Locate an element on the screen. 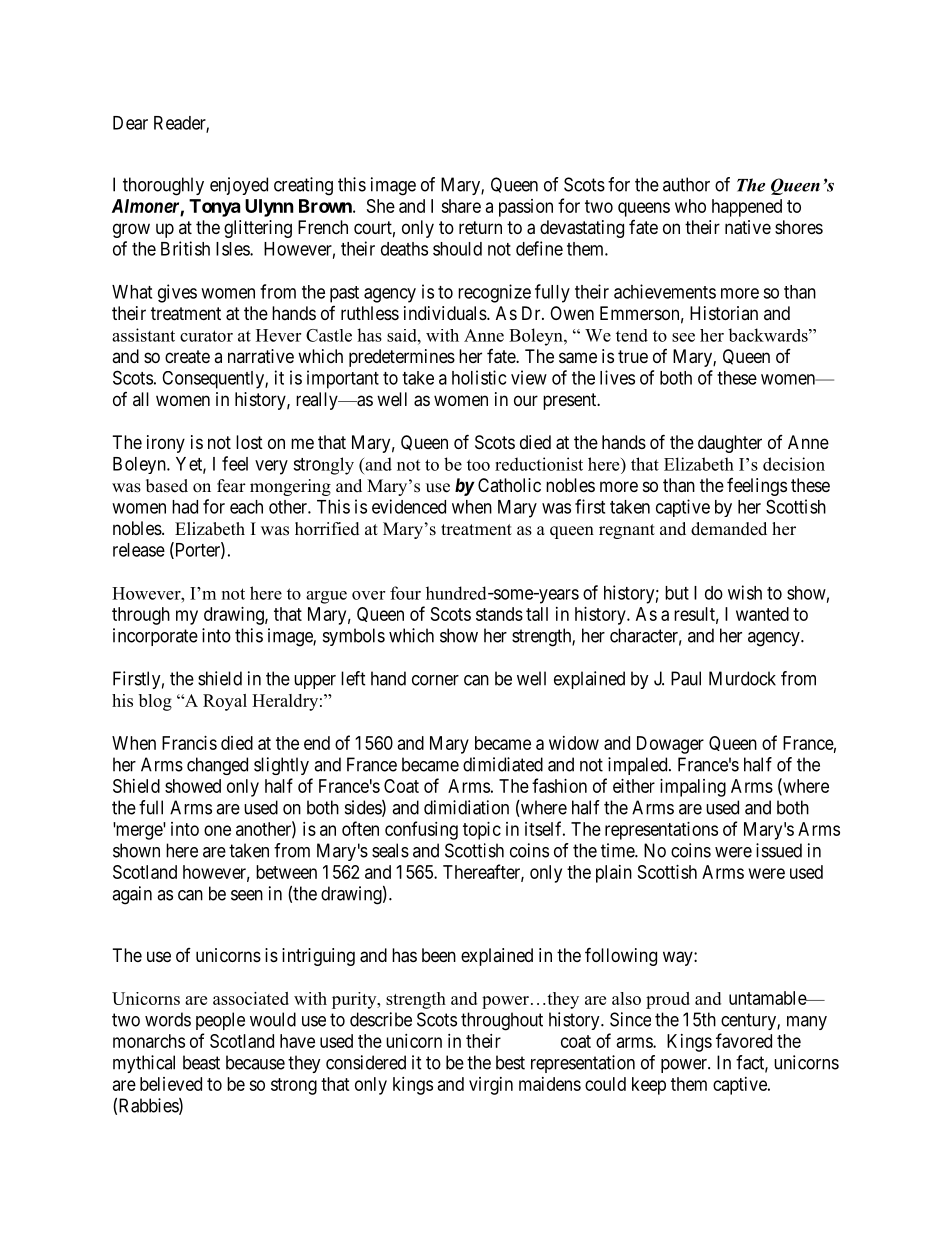 The image size is (952, 1233). share is located at coordinates (461, 206).
